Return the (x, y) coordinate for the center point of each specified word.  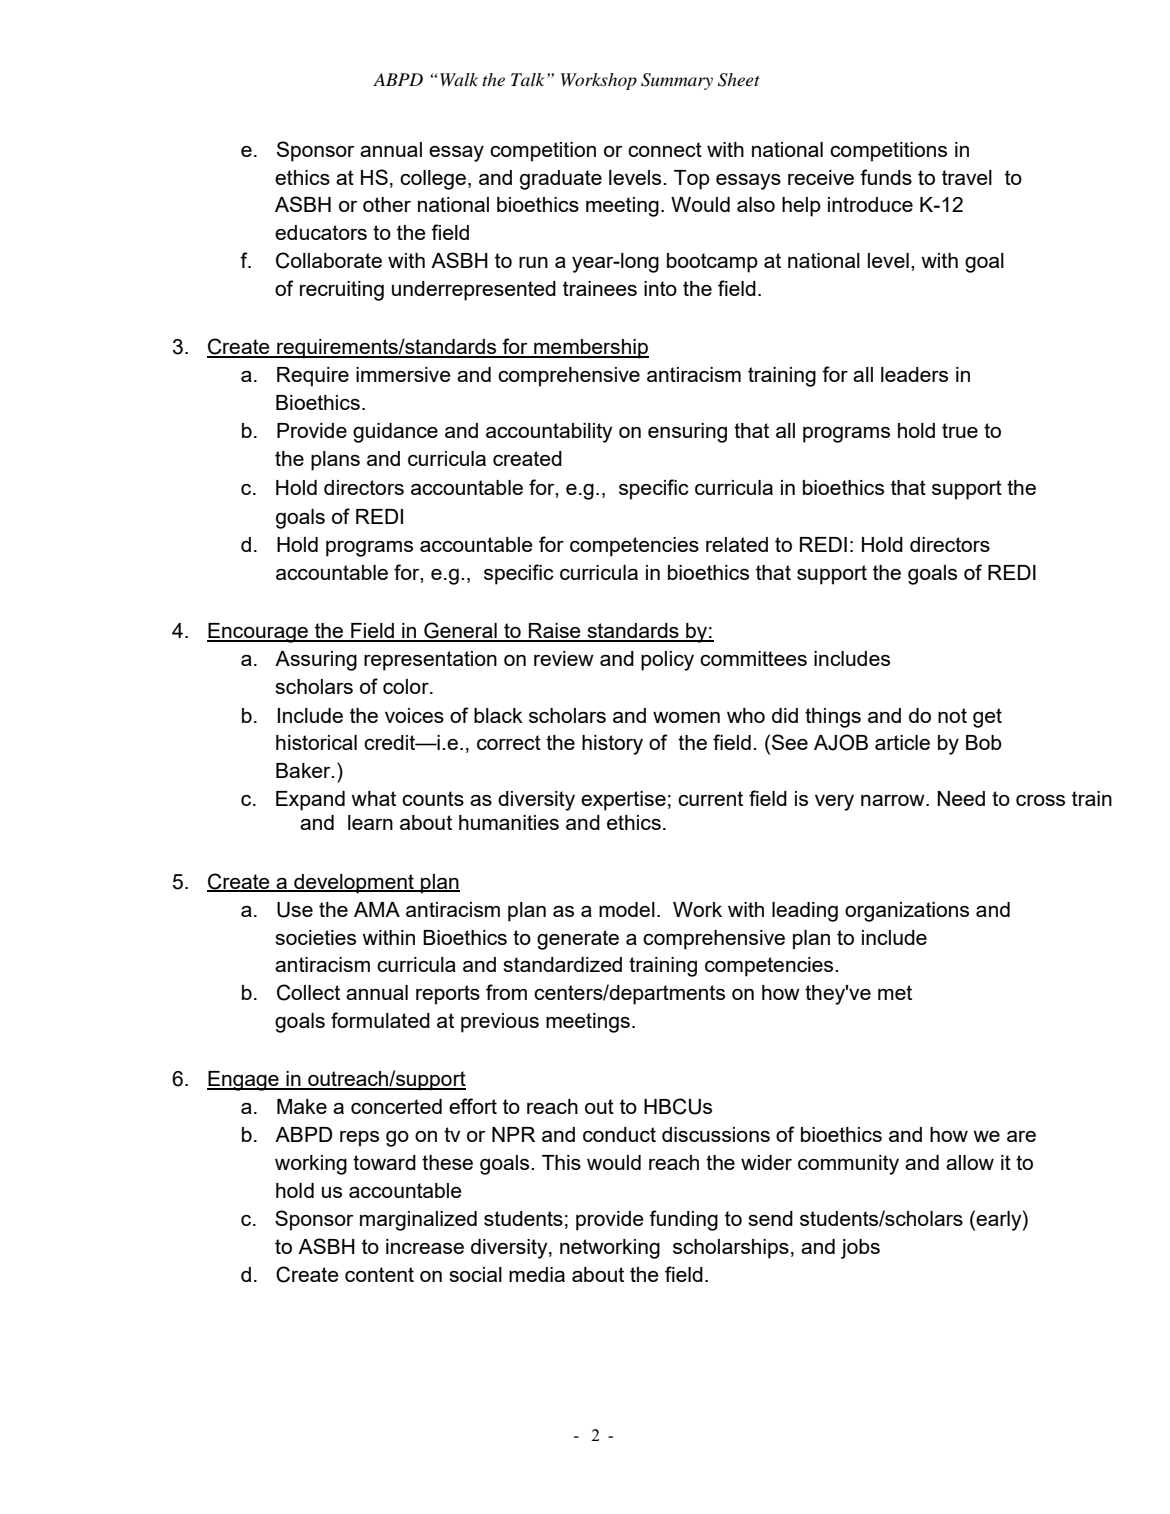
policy (667, 661)
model (627, 909)
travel (967, 177)
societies (315, 937)
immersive (403, 374)
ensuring (687, 433)
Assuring (316, 661)
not (952, 715)
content (379, 1274)
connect (665, 149)
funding (683, 1220)
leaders (914, 374)
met (895, 992)
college (433, 180)
